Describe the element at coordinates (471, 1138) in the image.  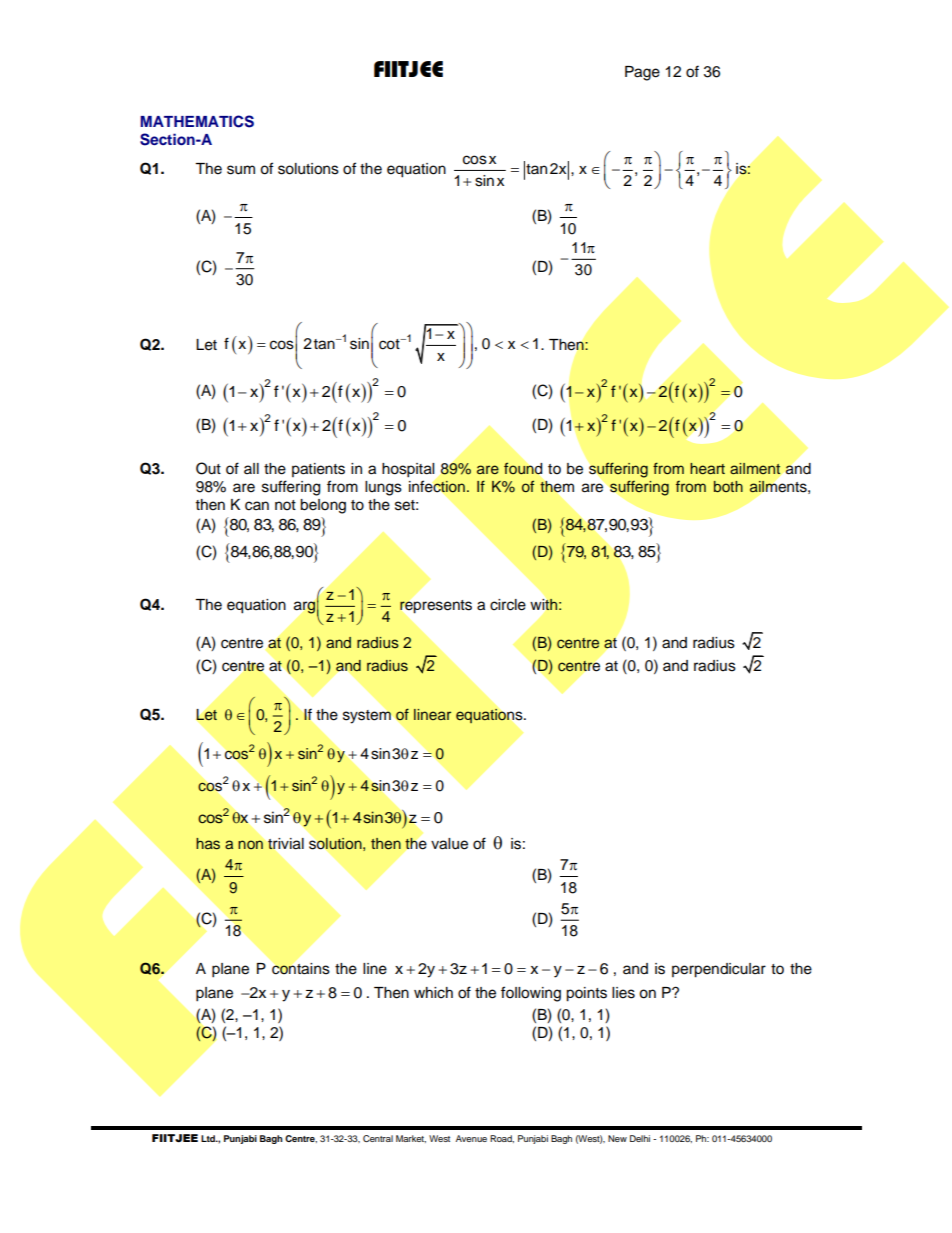
I see `Avenue` at that location.
